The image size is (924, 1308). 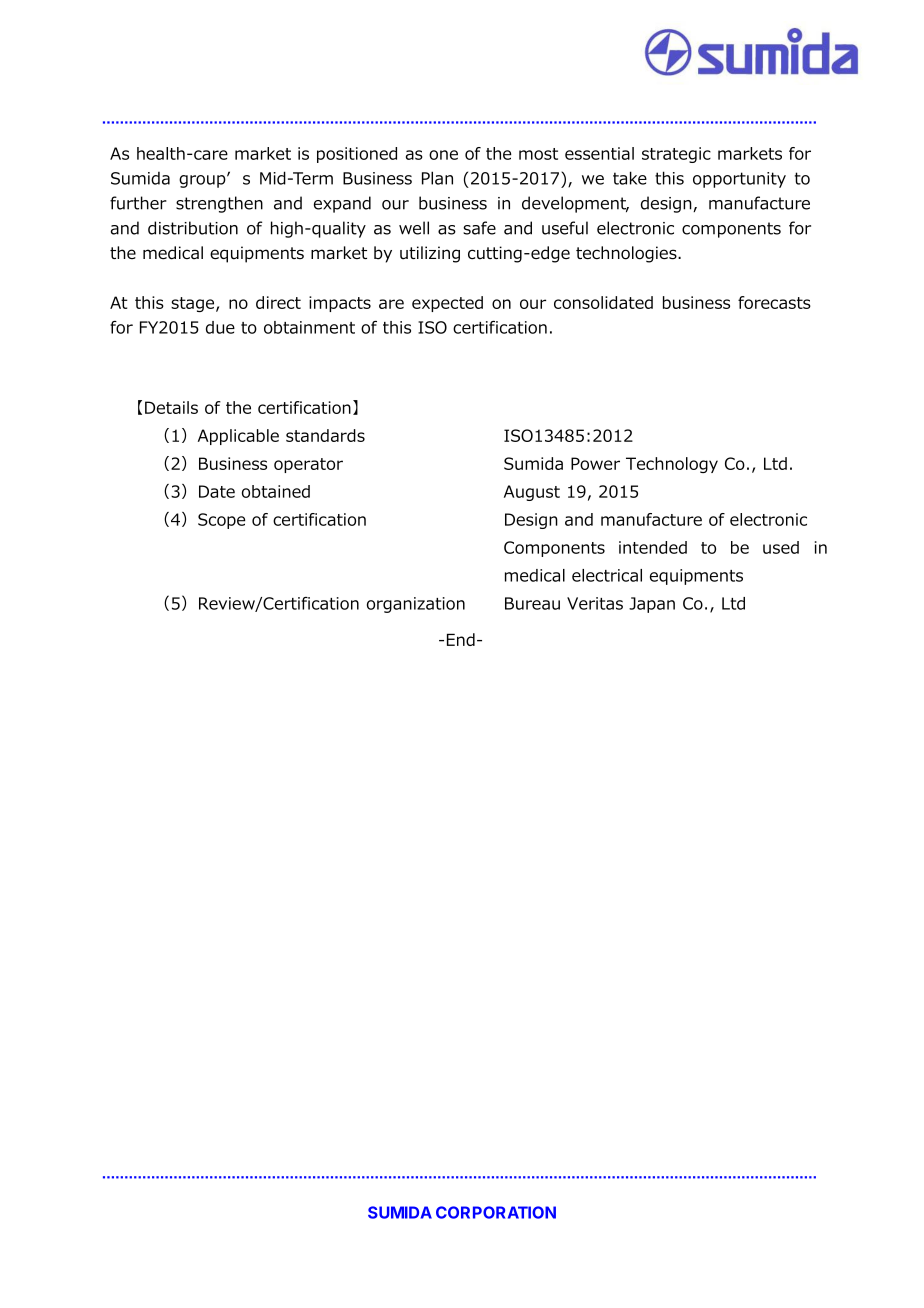 I want to click on electrical, so click(x=607, y=575).
